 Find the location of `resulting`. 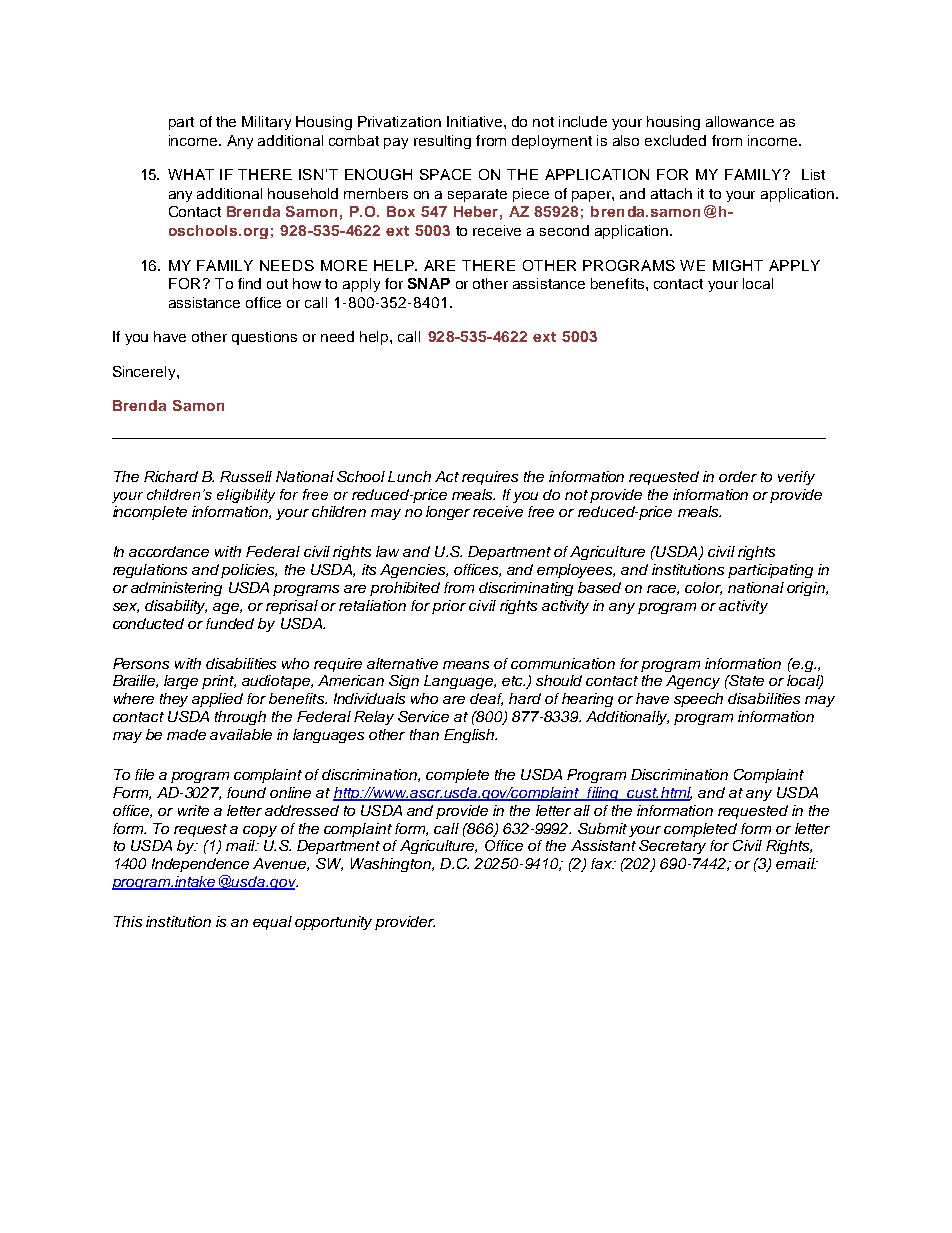

resulting is located at coordinates (442, 142).
